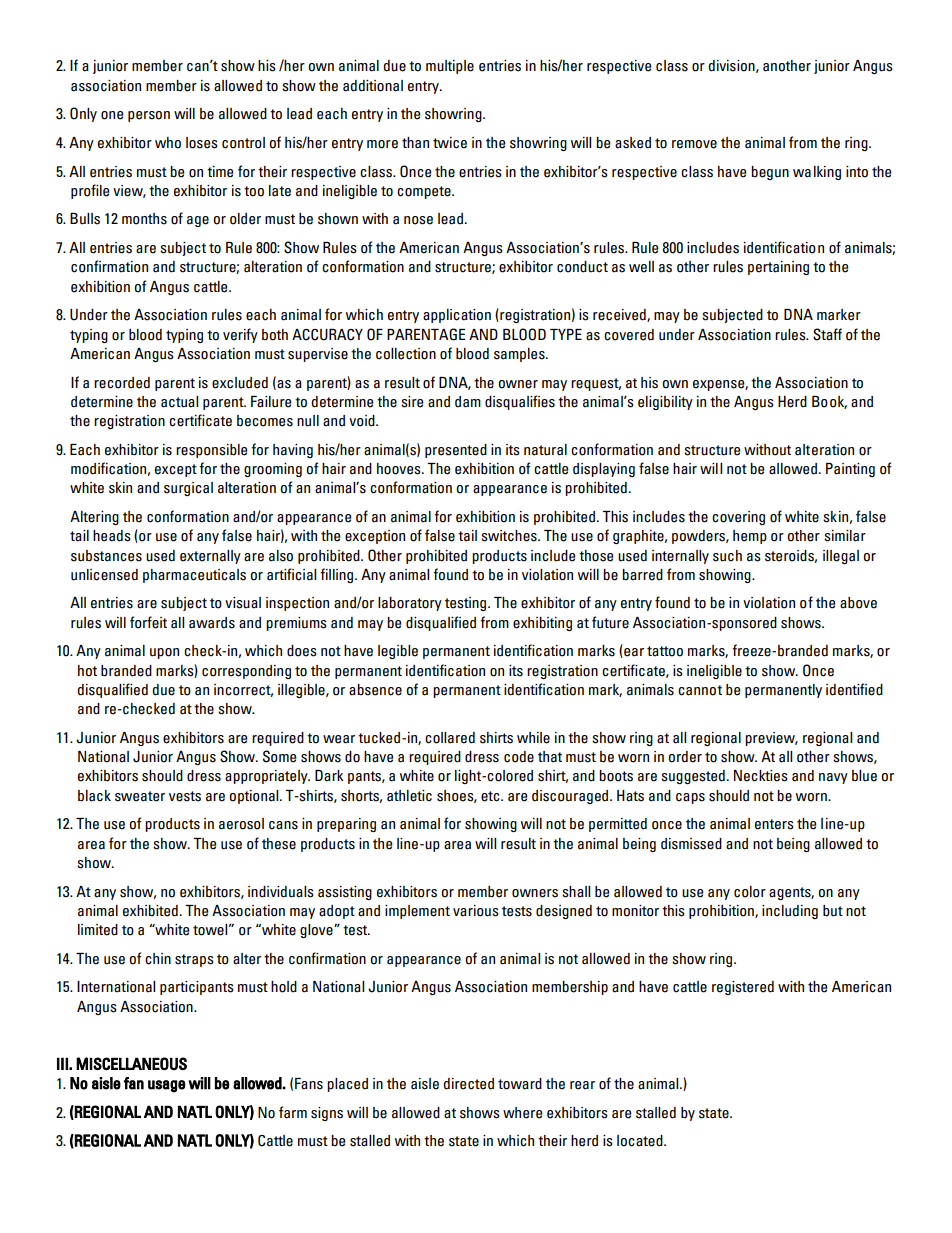  I want to click on aerosol, so click(241, 824).
